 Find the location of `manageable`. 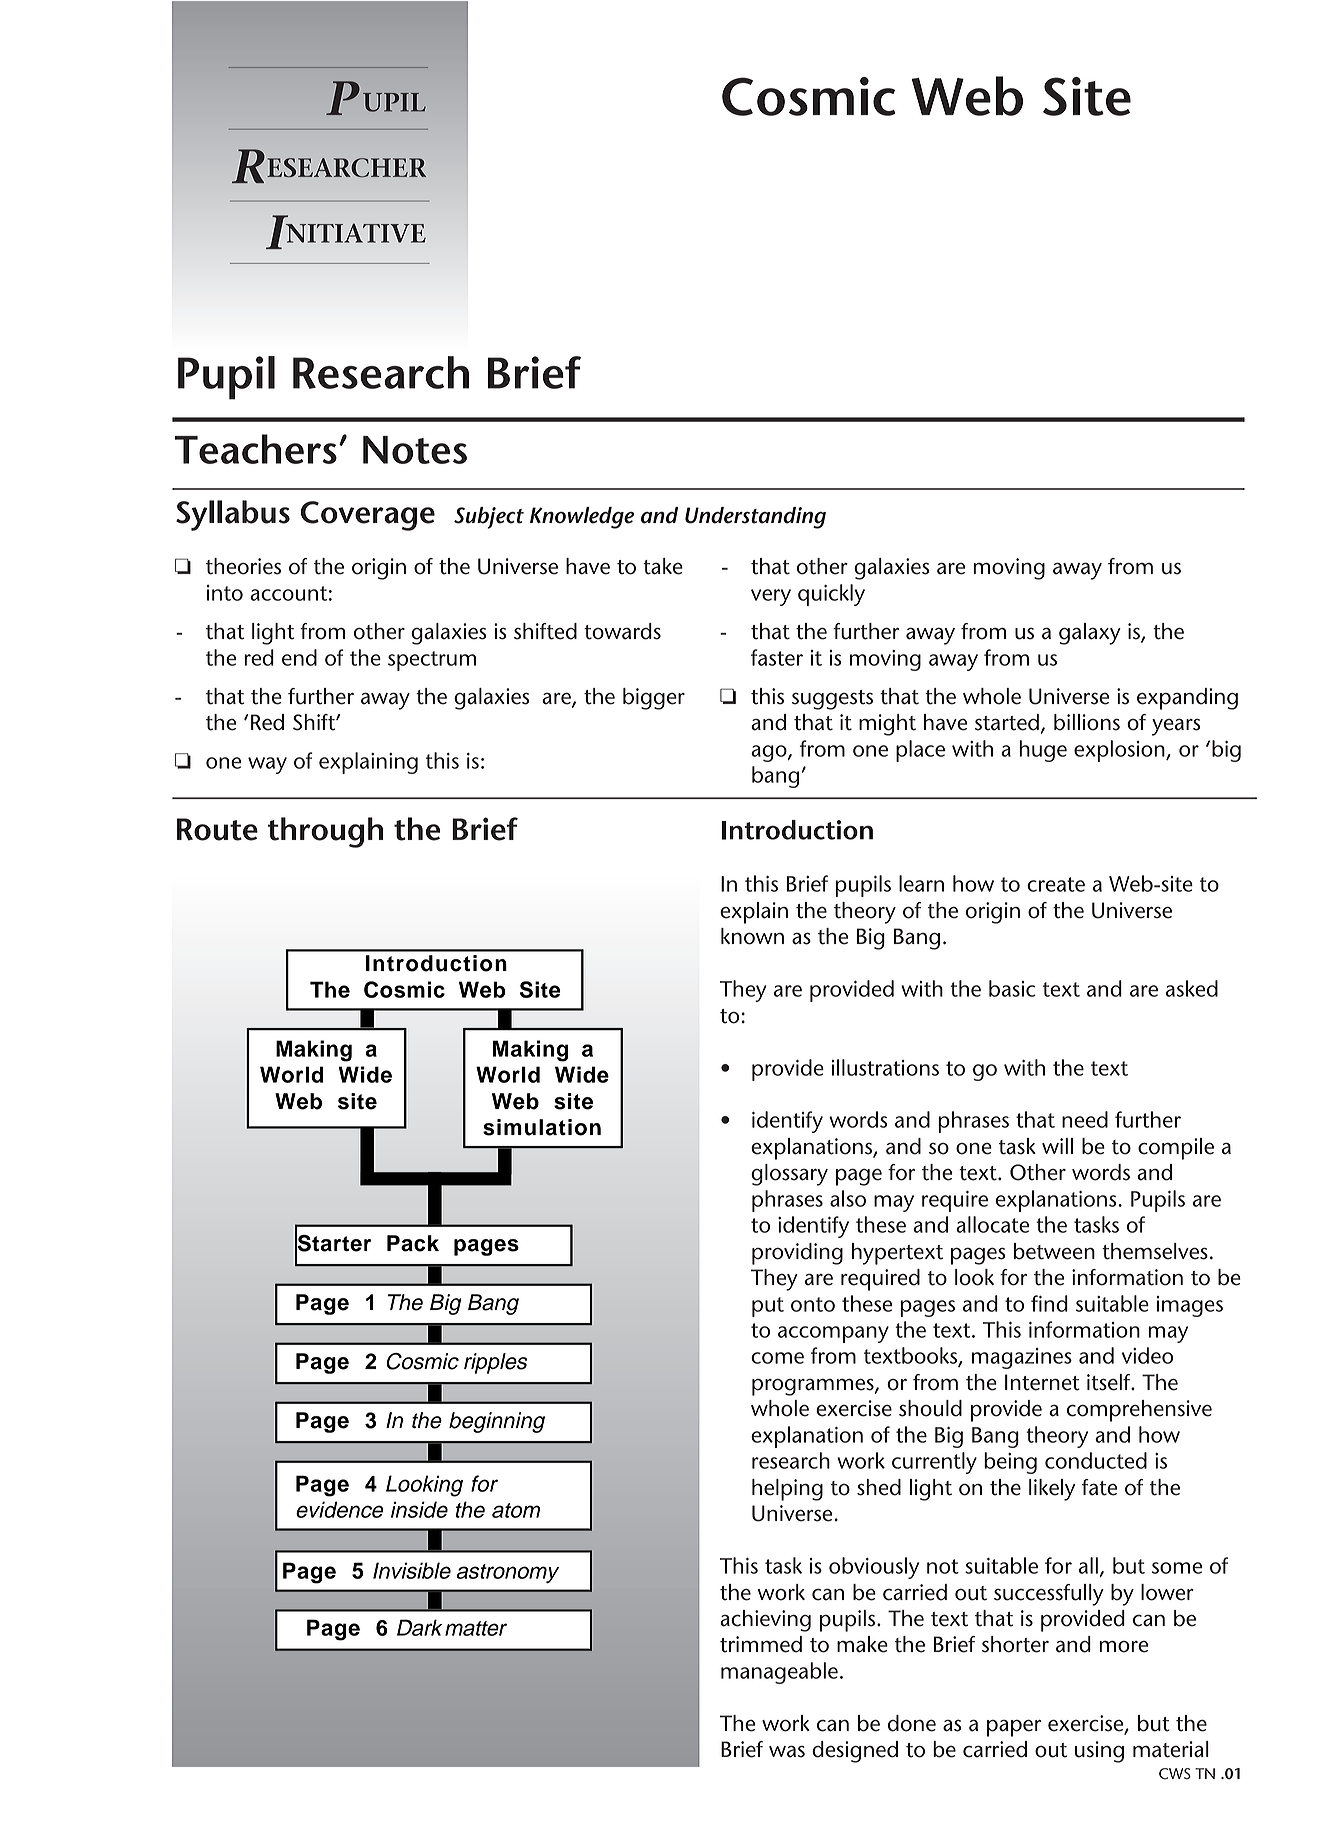

manageable is located at coordinates (779, 1673).
